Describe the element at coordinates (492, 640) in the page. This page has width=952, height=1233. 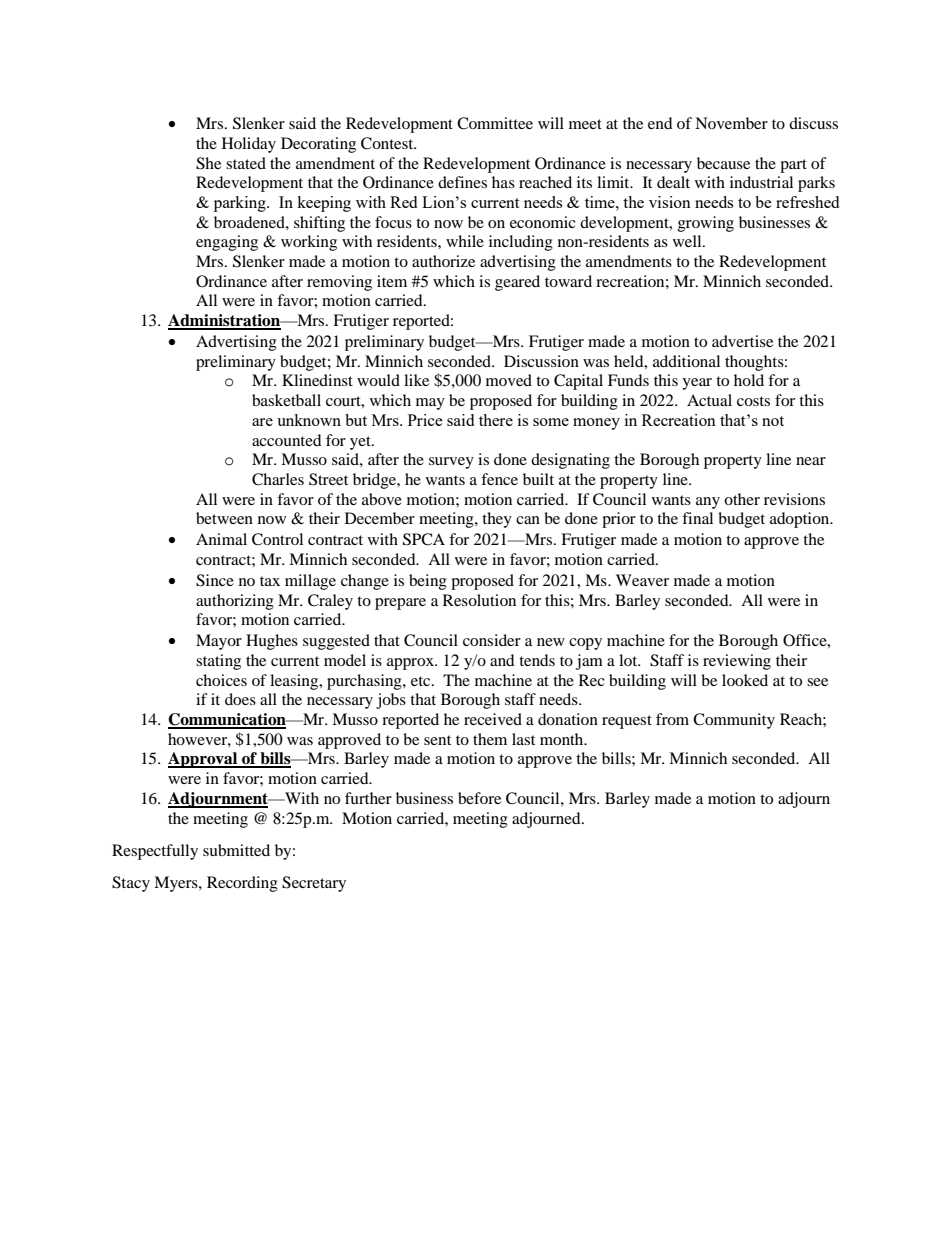
I see `consider` at that location.
